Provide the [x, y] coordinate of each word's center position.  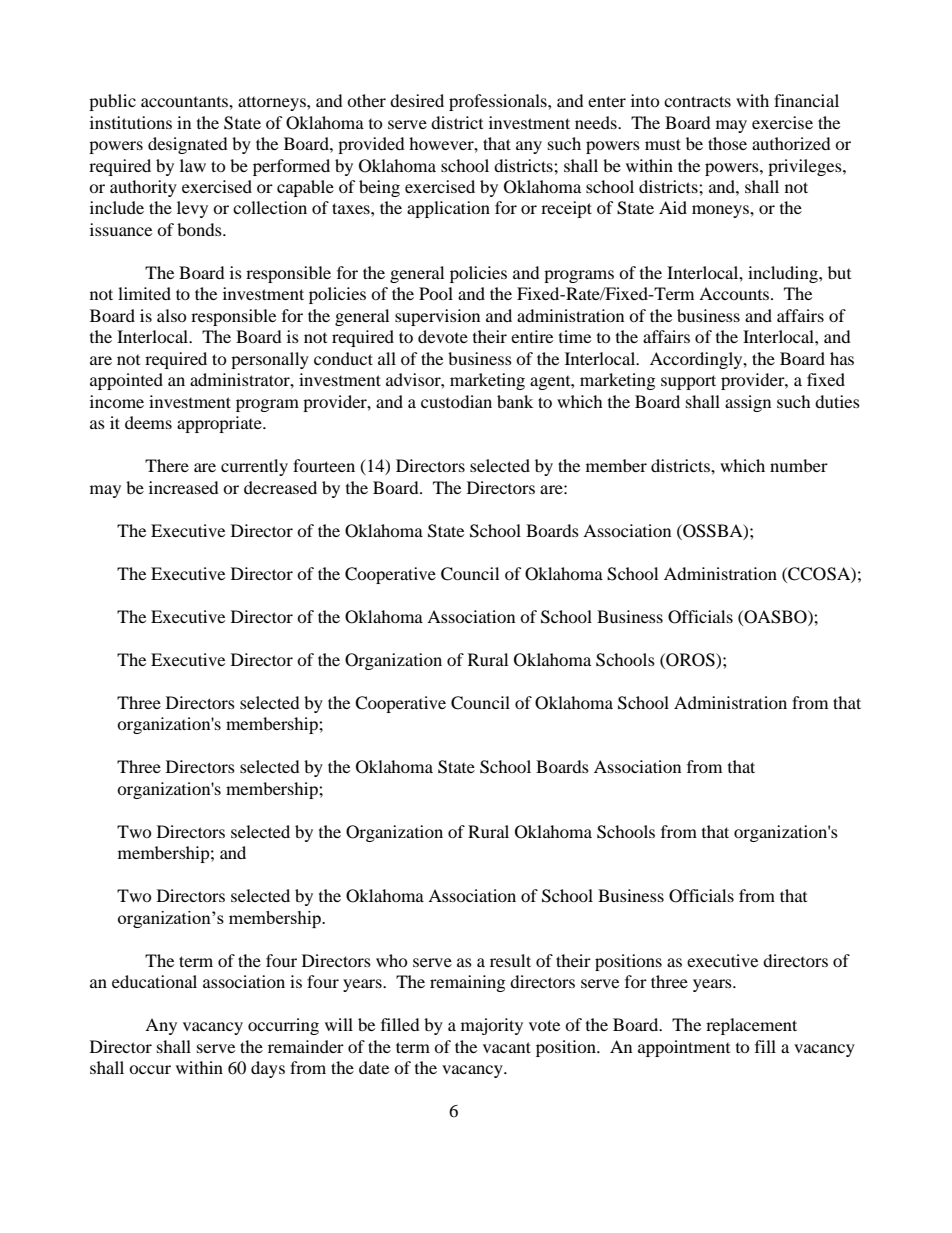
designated [188, 145]
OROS [690, 660]
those [727, 143]
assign [748, 403]
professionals [499, 102]
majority [492, 1026]
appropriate [220, 424]
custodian [456, 401]
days [268, 1069]
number [799, 465]
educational [154, 981]
